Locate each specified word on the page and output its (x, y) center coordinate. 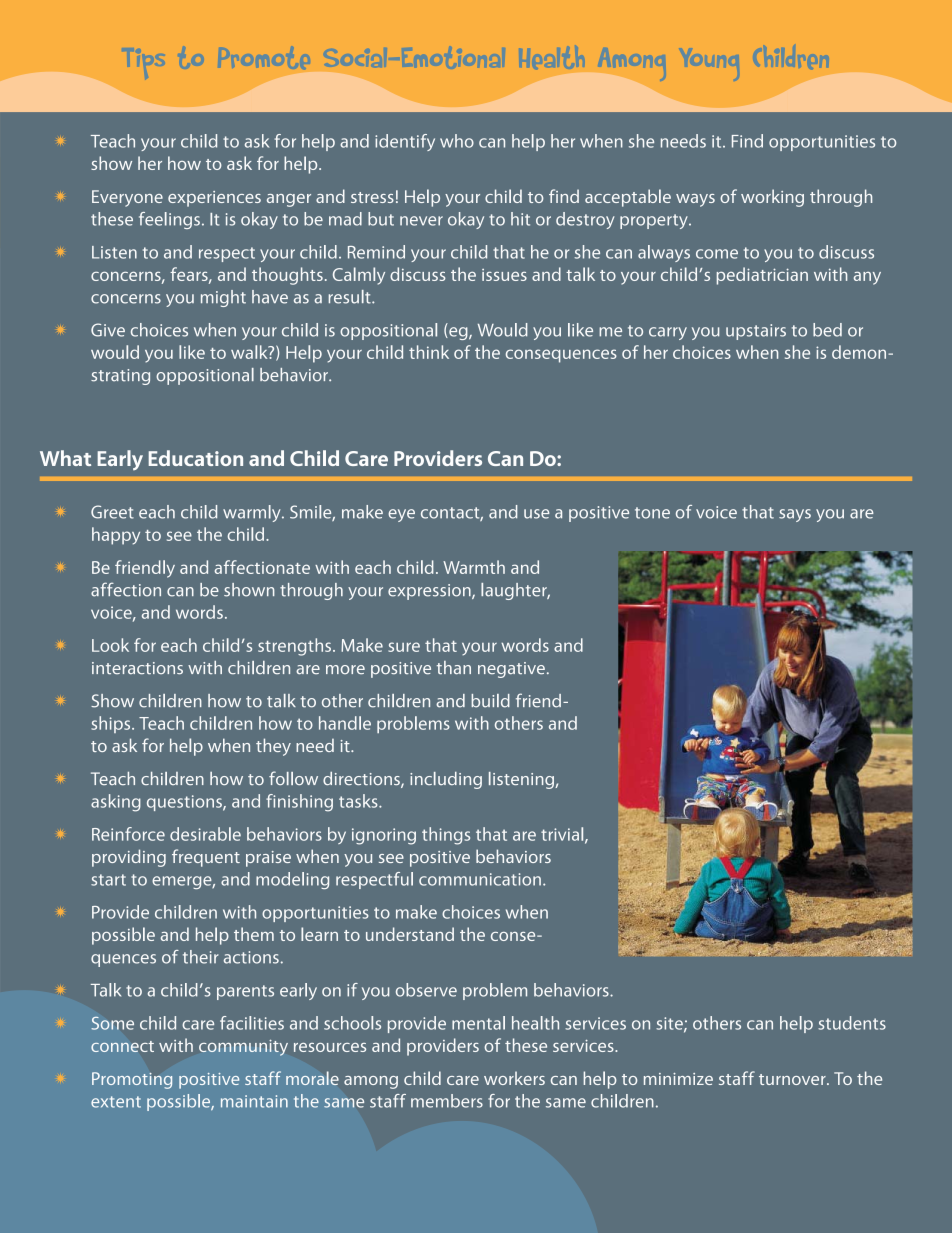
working (772, 198)
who (457, 141)
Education (196, 458)
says (795, 515)
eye (401, 515)
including (446, 780)
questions (185, 803)
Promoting (132, 1080)
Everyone (127, 198)
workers (514, 1078)
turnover (793, 1079)
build (490, 701)
